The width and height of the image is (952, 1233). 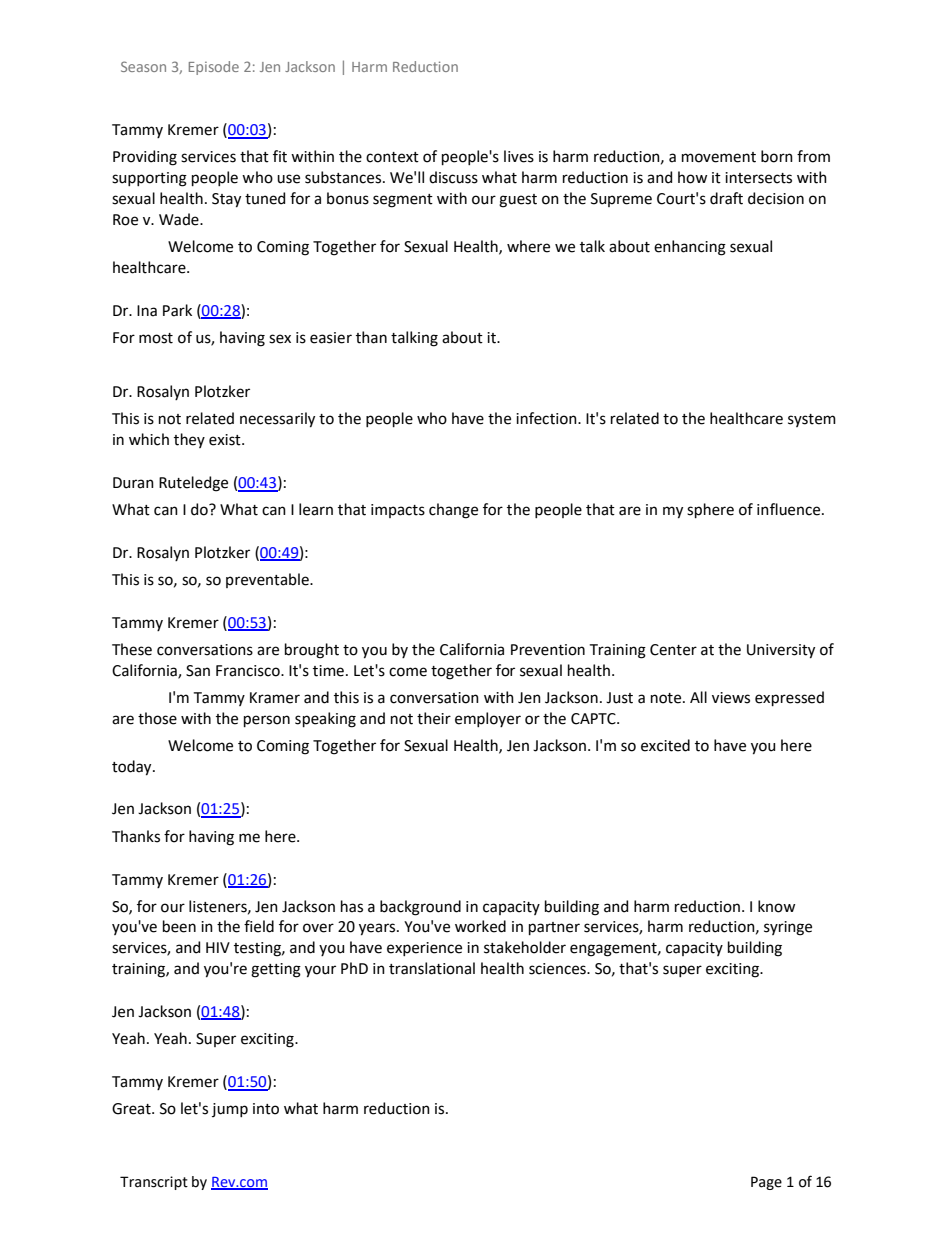 What do you see at coordinates (179, 926) in the image?
I see `been` at bounding box center [179, 926].
